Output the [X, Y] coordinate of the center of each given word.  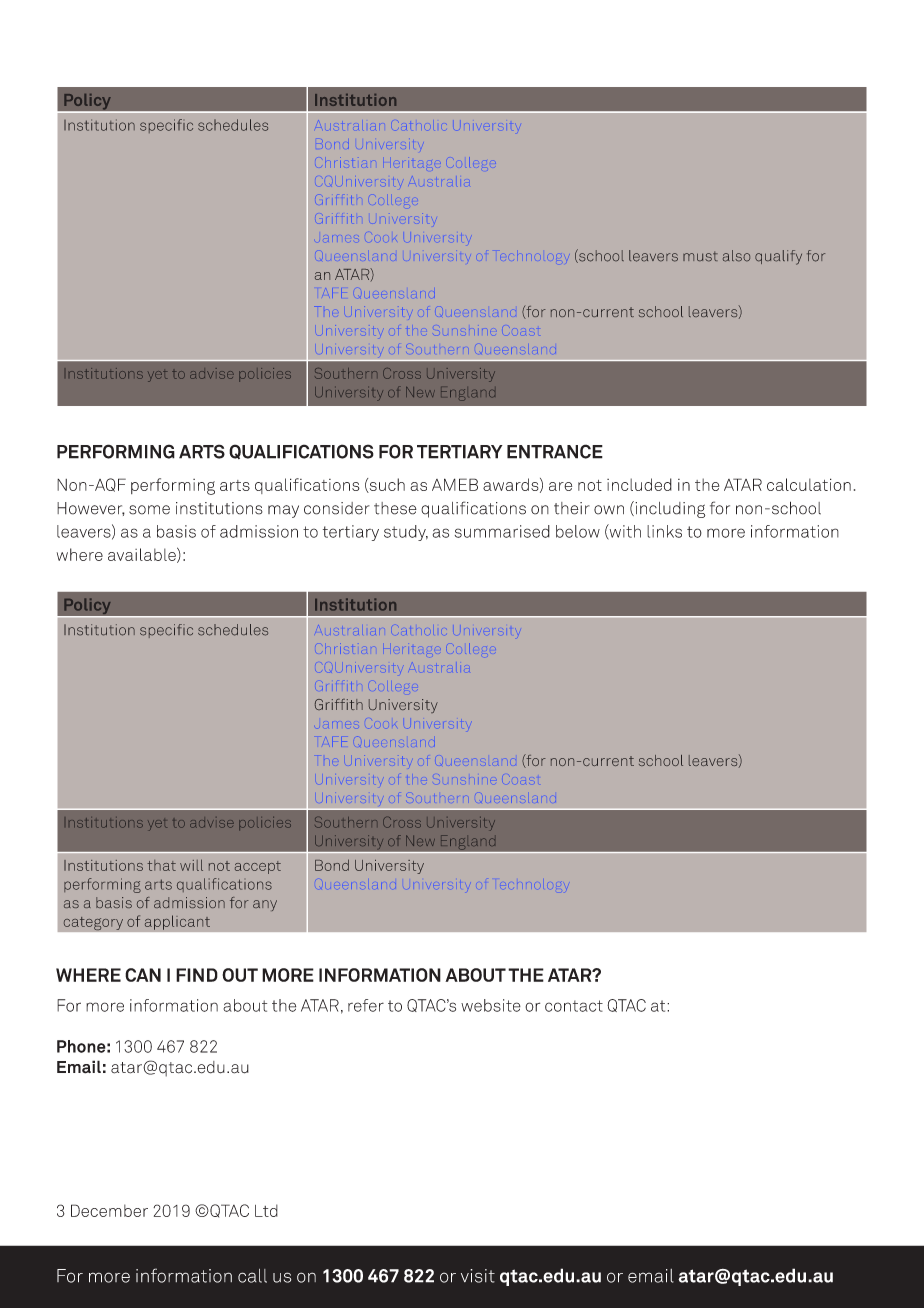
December [109, 1210]
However [91, 509]
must [700, 256]
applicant [177, 922]
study [406, 533]
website [491, 1005]
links [664, 531]
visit [478, 1276]
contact [574, 1006]
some [149, 510]
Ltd [266, 1210]
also [736, 256]
